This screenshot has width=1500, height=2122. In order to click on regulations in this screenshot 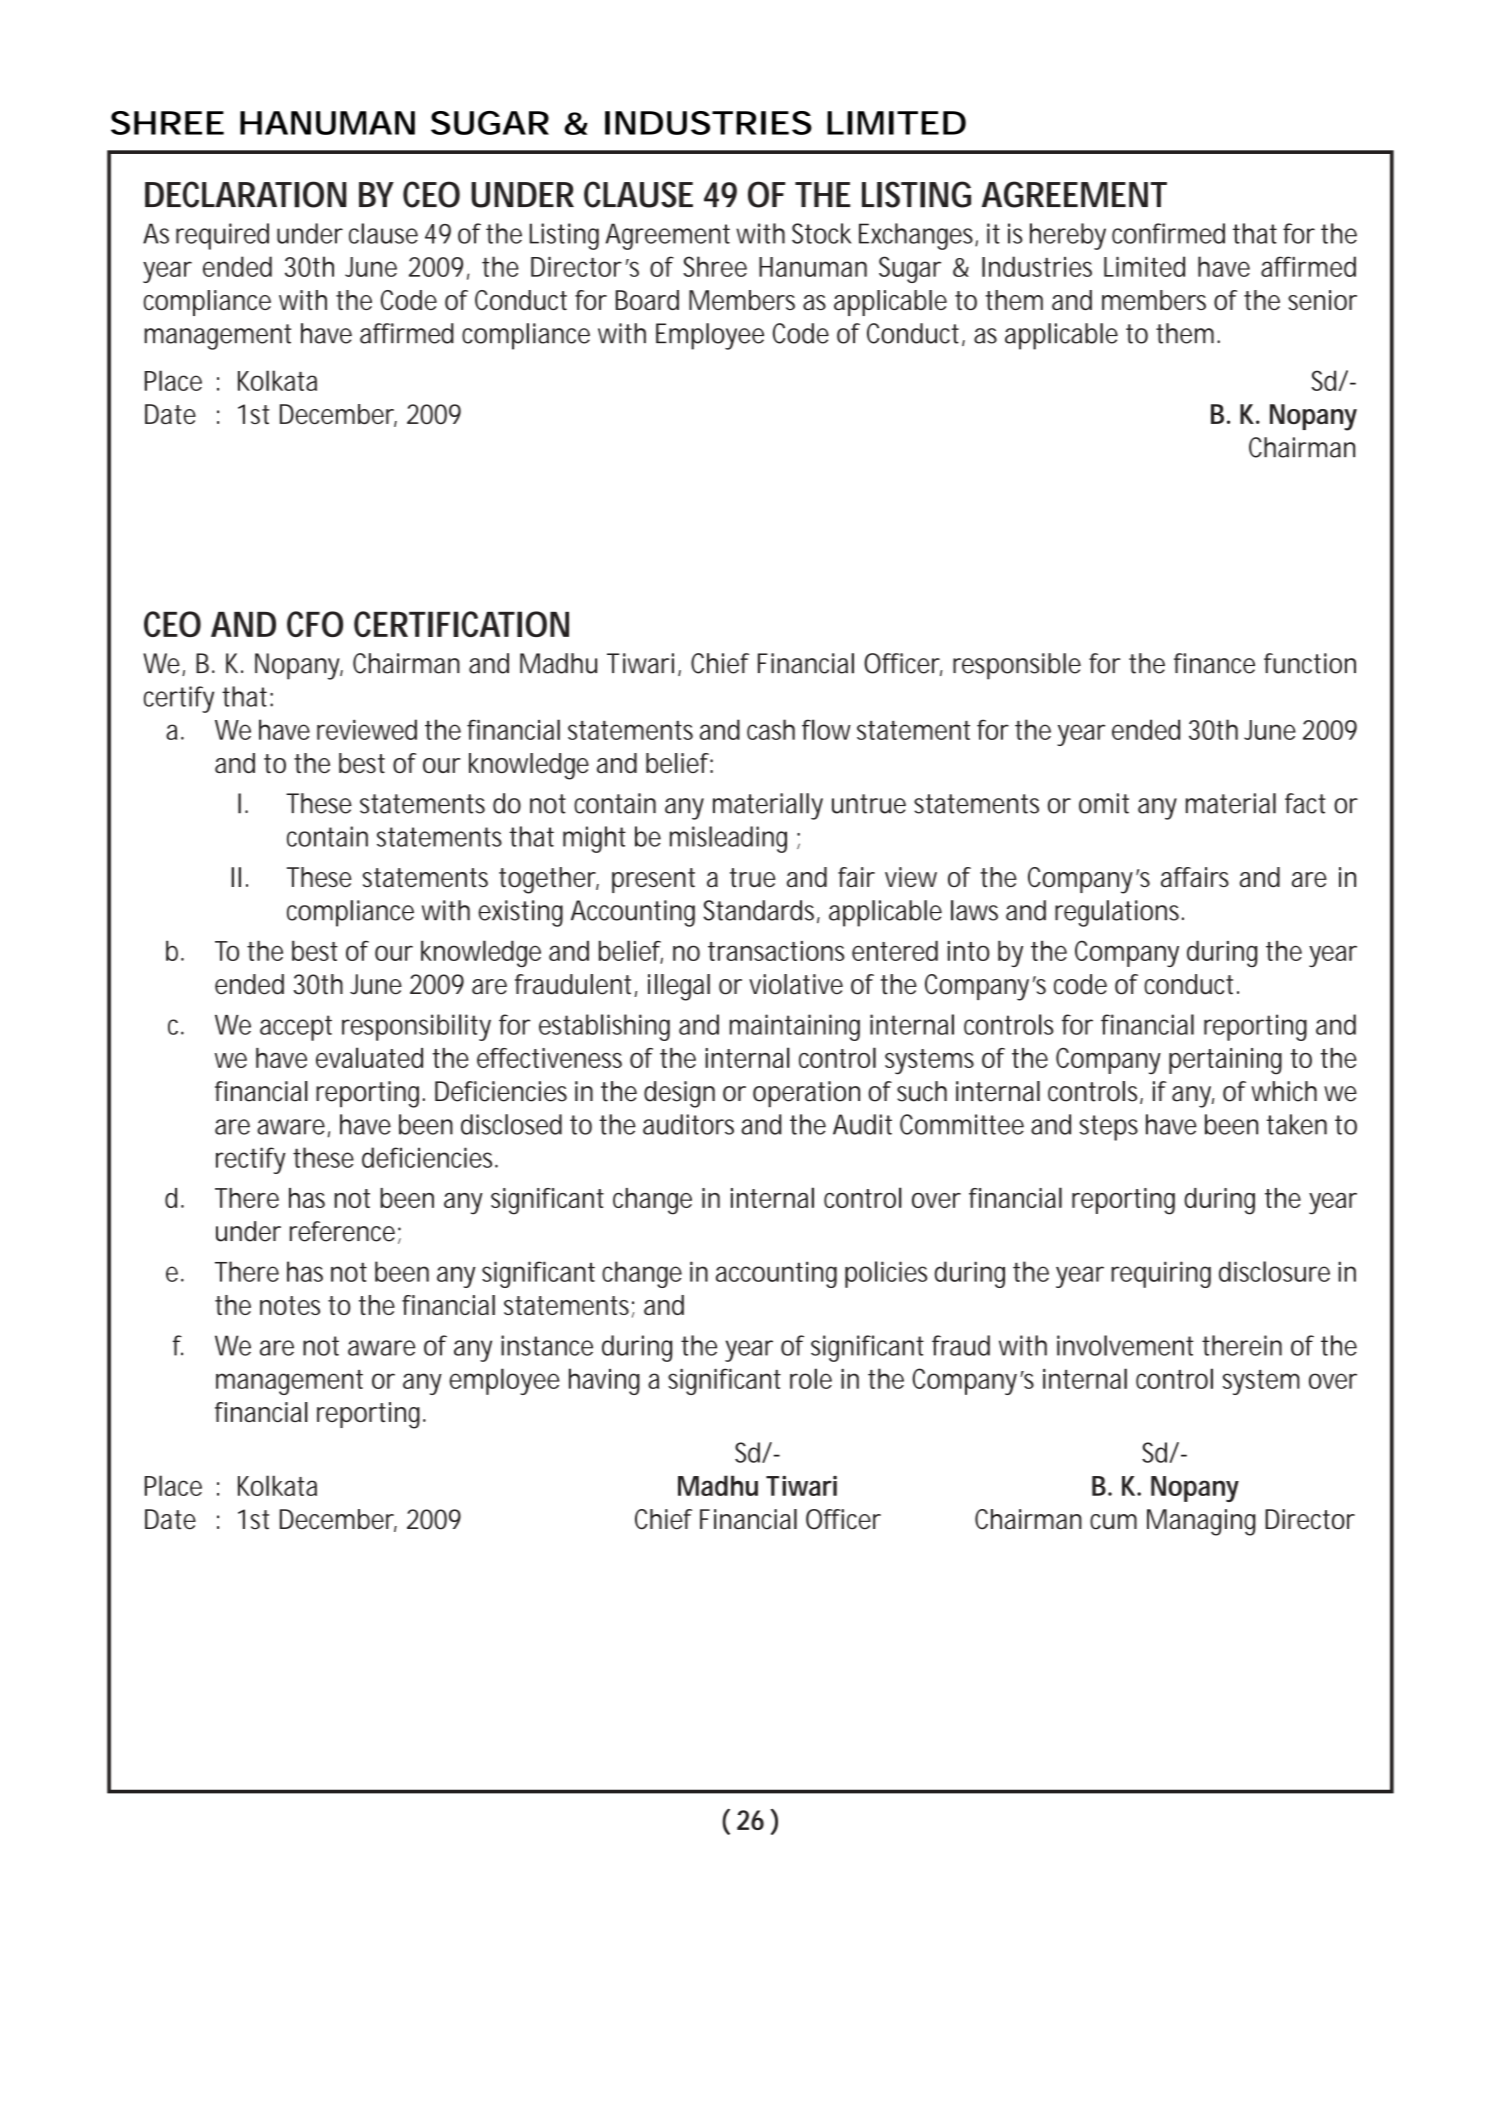, I will do `click(1117, 913)`.
